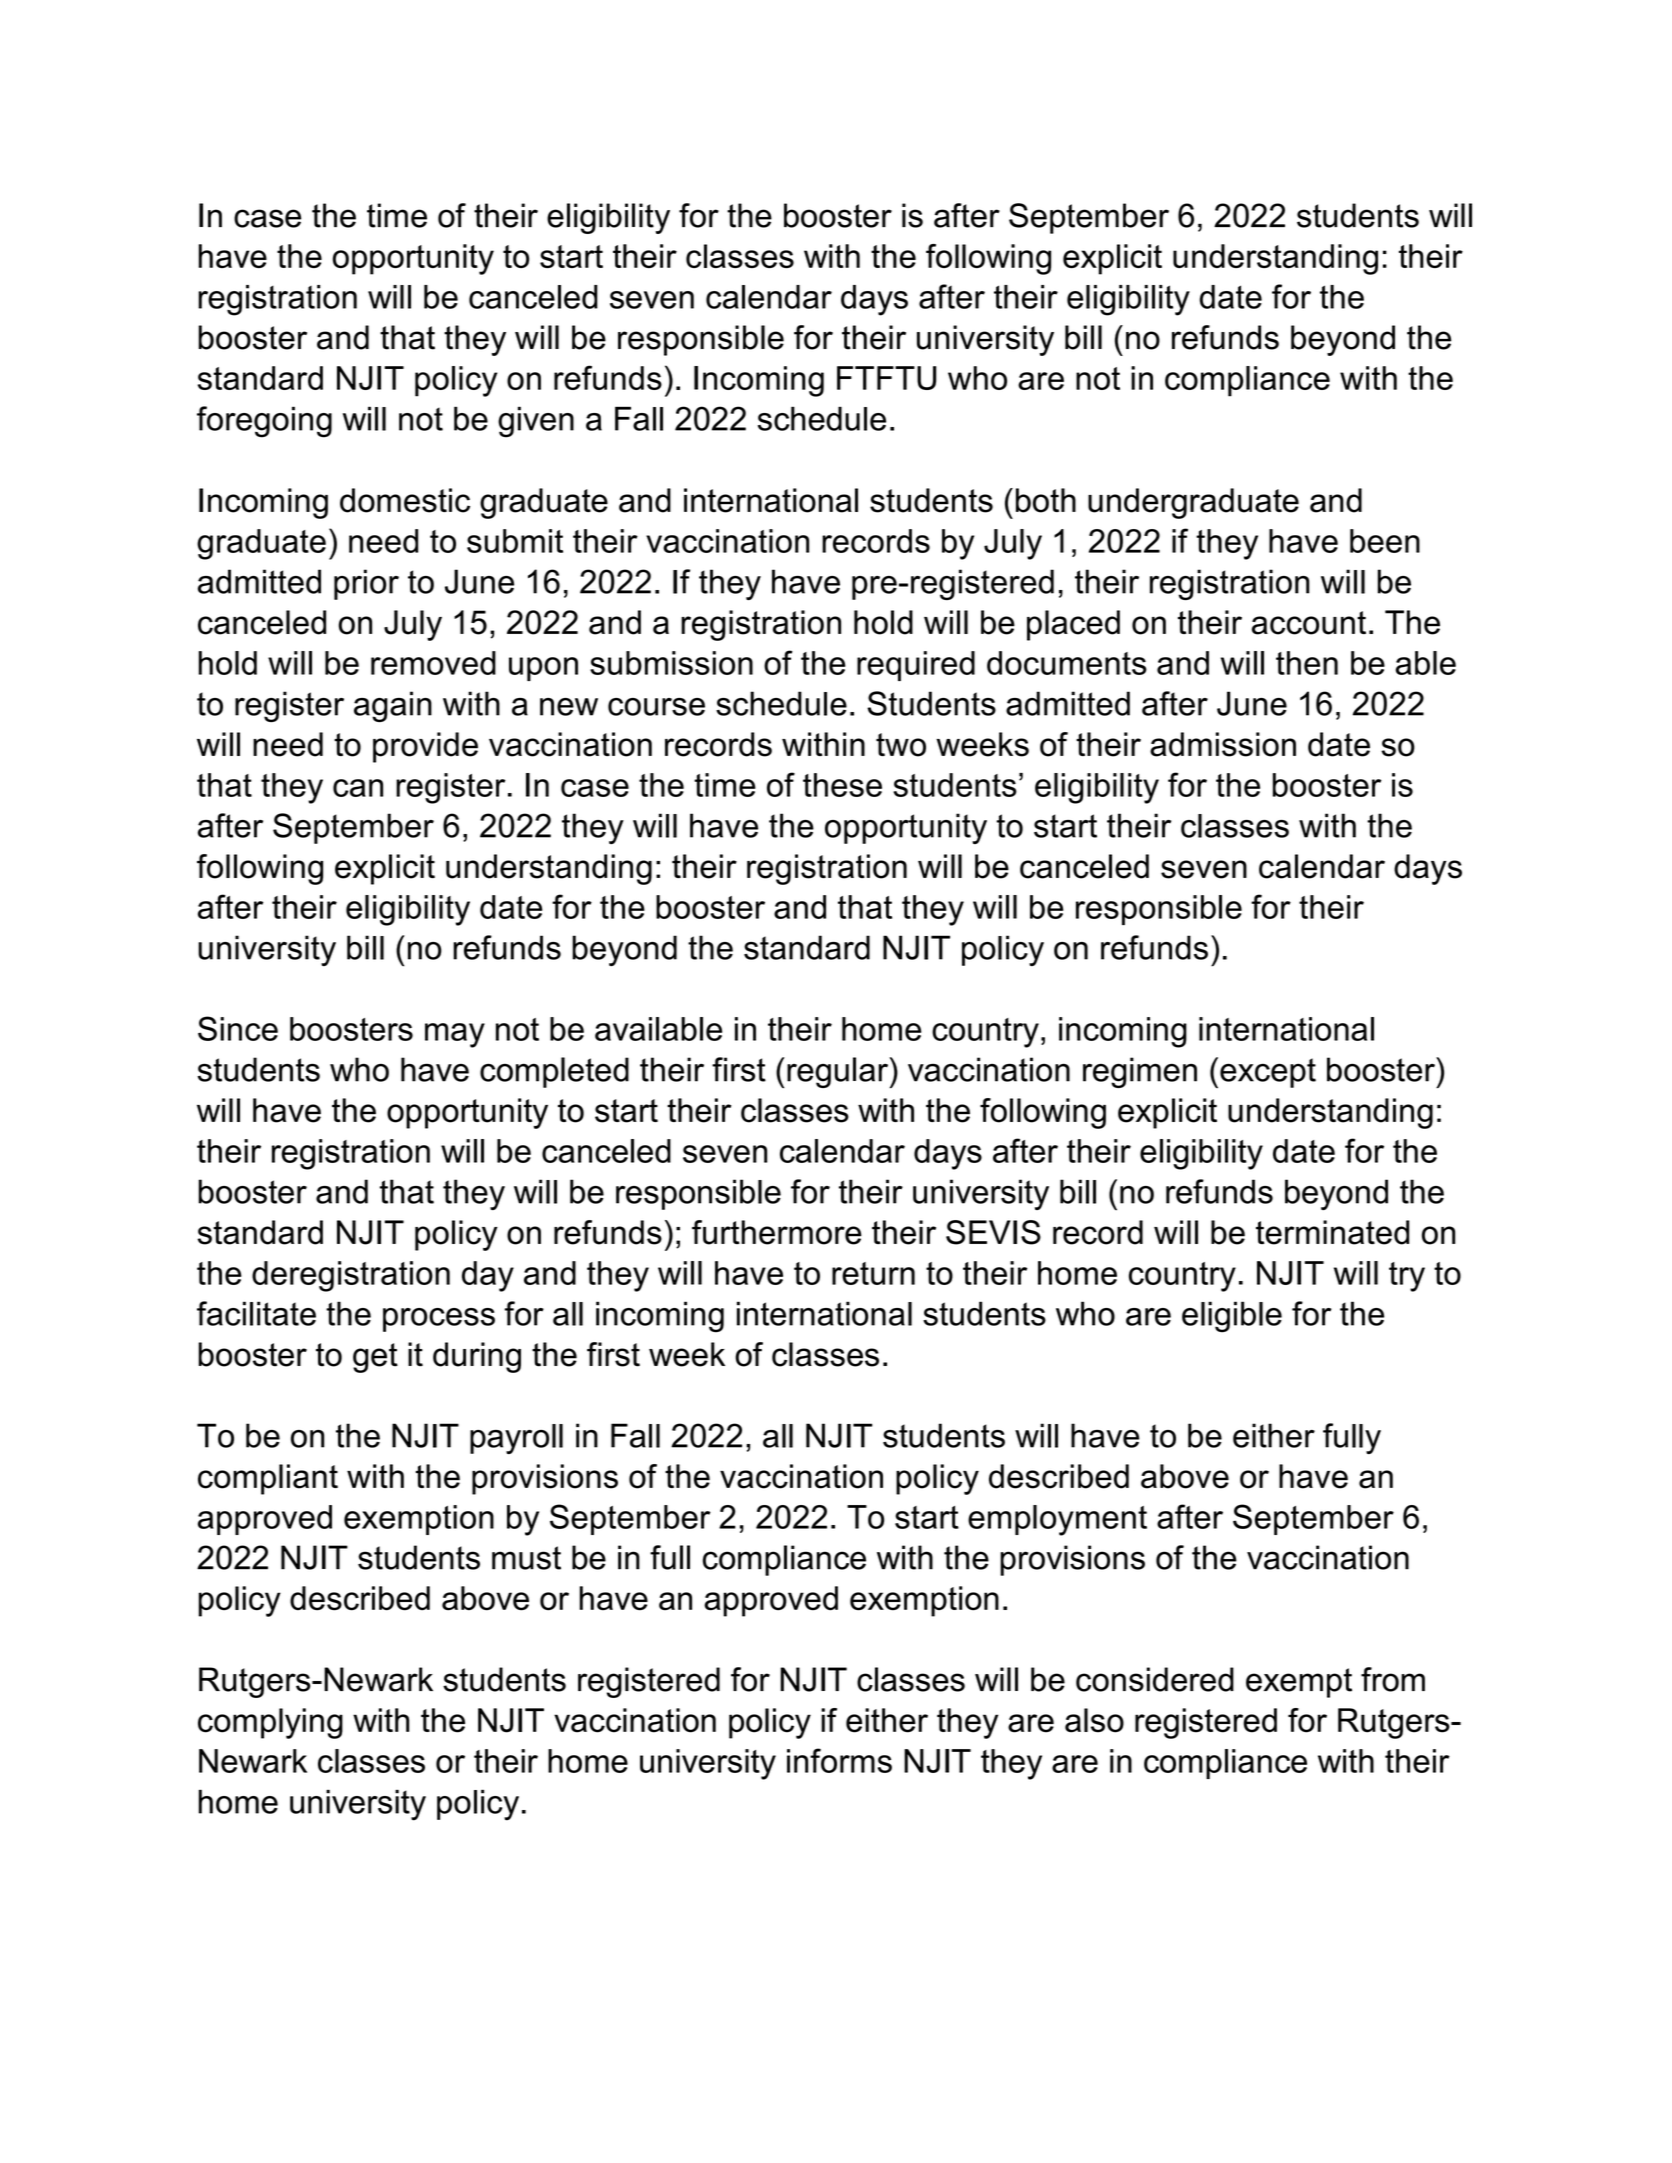 The image size is (1672, 2163). What do you see at coordinates (1046, 500) in the image?
I see `both` at bounding box center [1046, 500].
